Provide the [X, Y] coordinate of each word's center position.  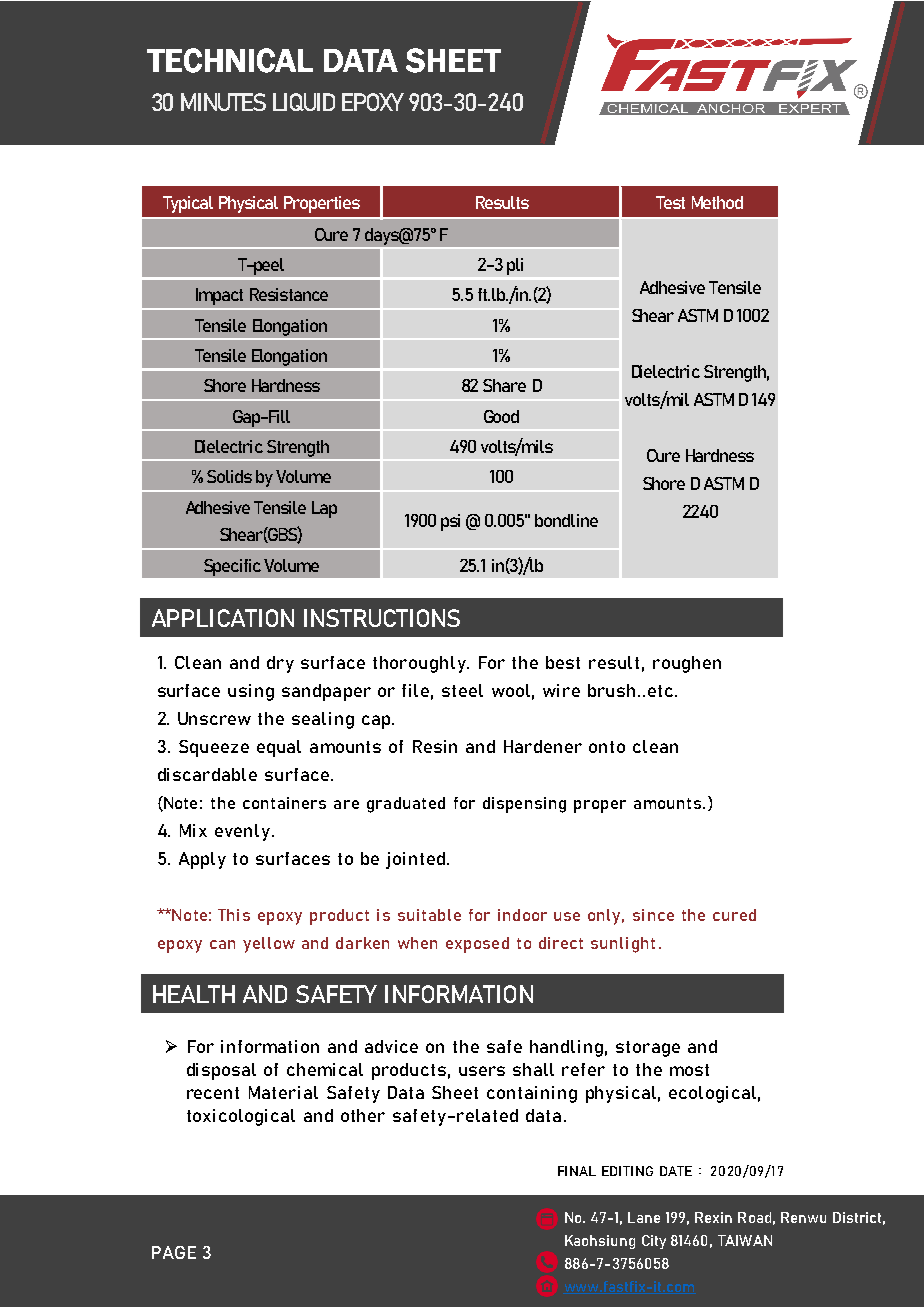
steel [462, 690]
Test [670, 202]
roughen [687, 664]
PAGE [174, 1252]
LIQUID [304, 102]
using [251, 692]
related [487, 1115]
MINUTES [223, 102]
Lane [644, 1217]
